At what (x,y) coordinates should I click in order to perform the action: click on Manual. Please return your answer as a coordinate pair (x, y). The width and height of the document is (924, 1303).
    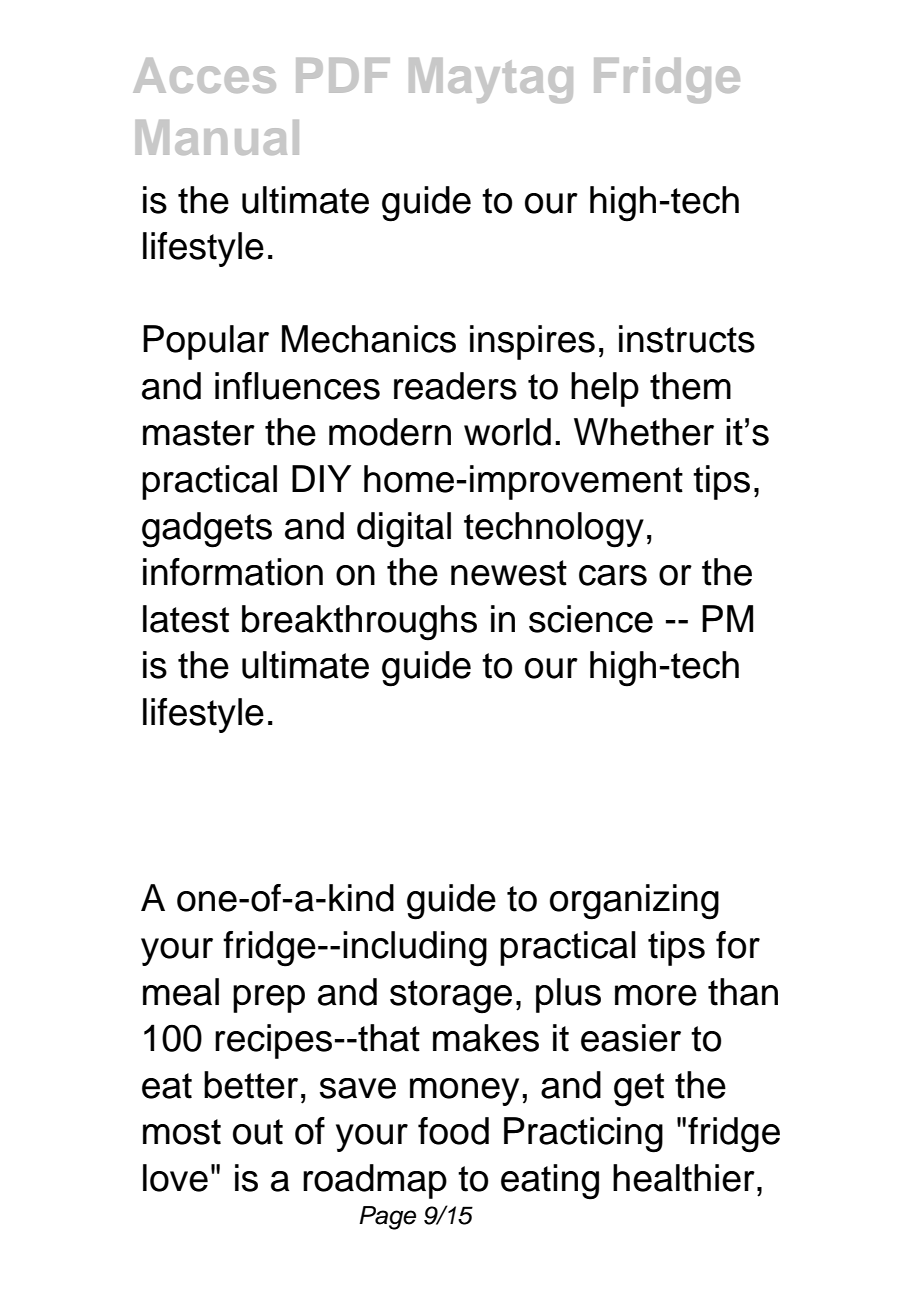
    Looking at the image, I should click on (217, 137).
